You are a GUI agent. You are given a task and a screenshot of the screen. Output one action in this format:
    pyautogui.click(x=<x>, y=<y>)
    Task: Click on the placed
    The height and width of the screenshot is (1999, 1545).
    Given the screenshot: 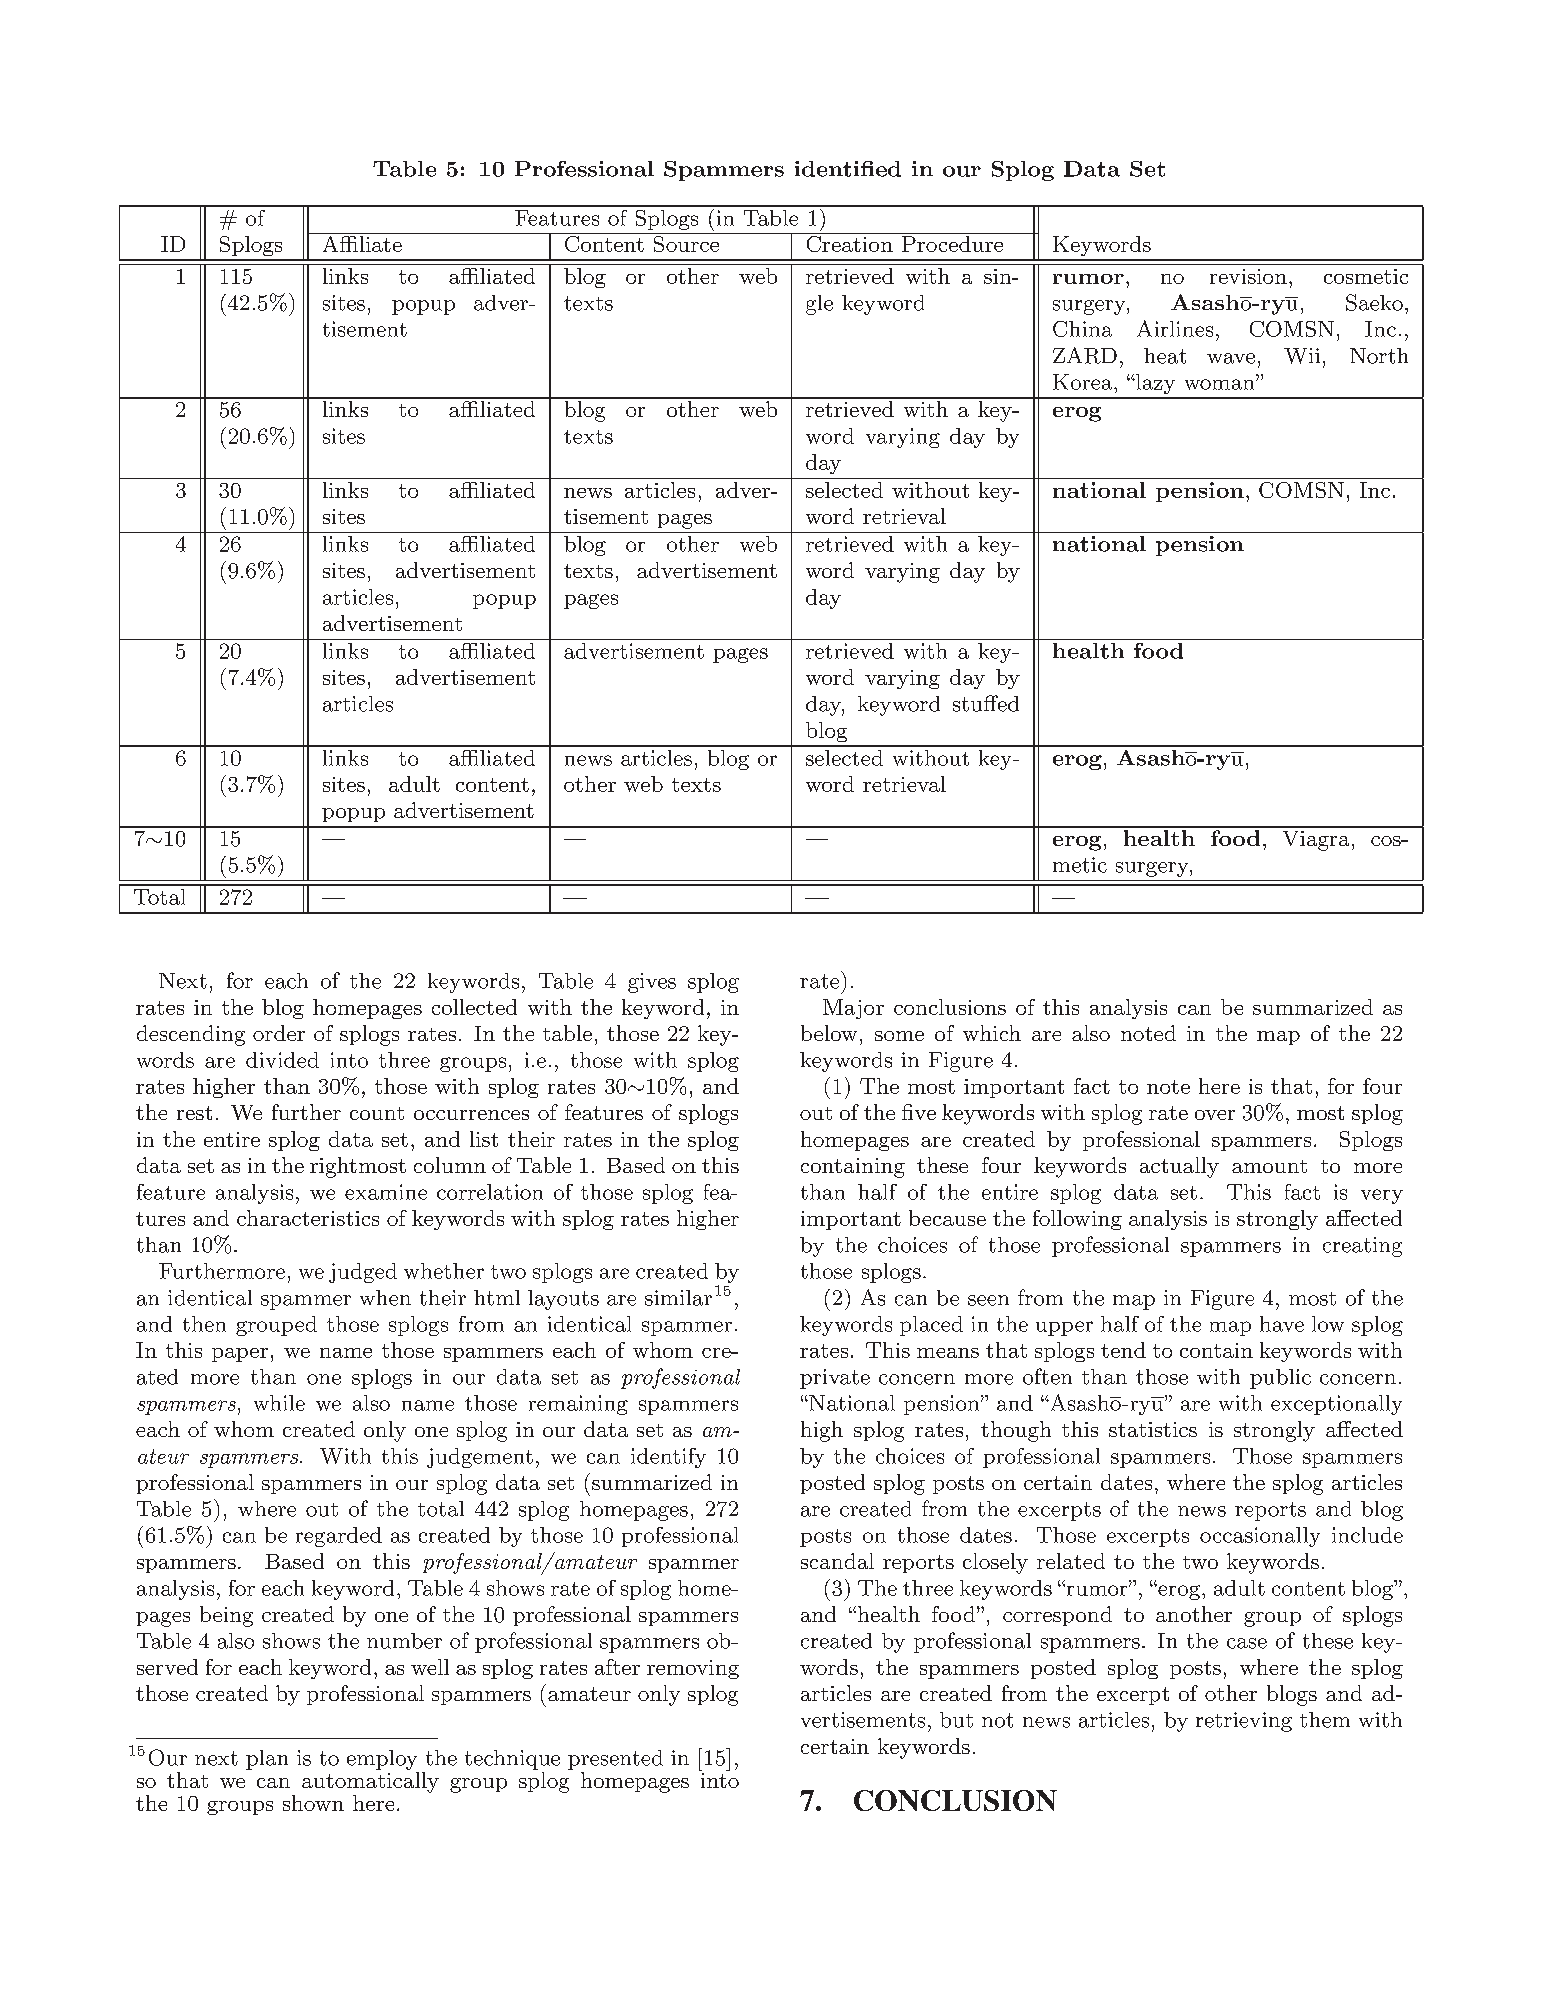 What is the action you would take?
    pyautogui.click(x=931, y=1326)
